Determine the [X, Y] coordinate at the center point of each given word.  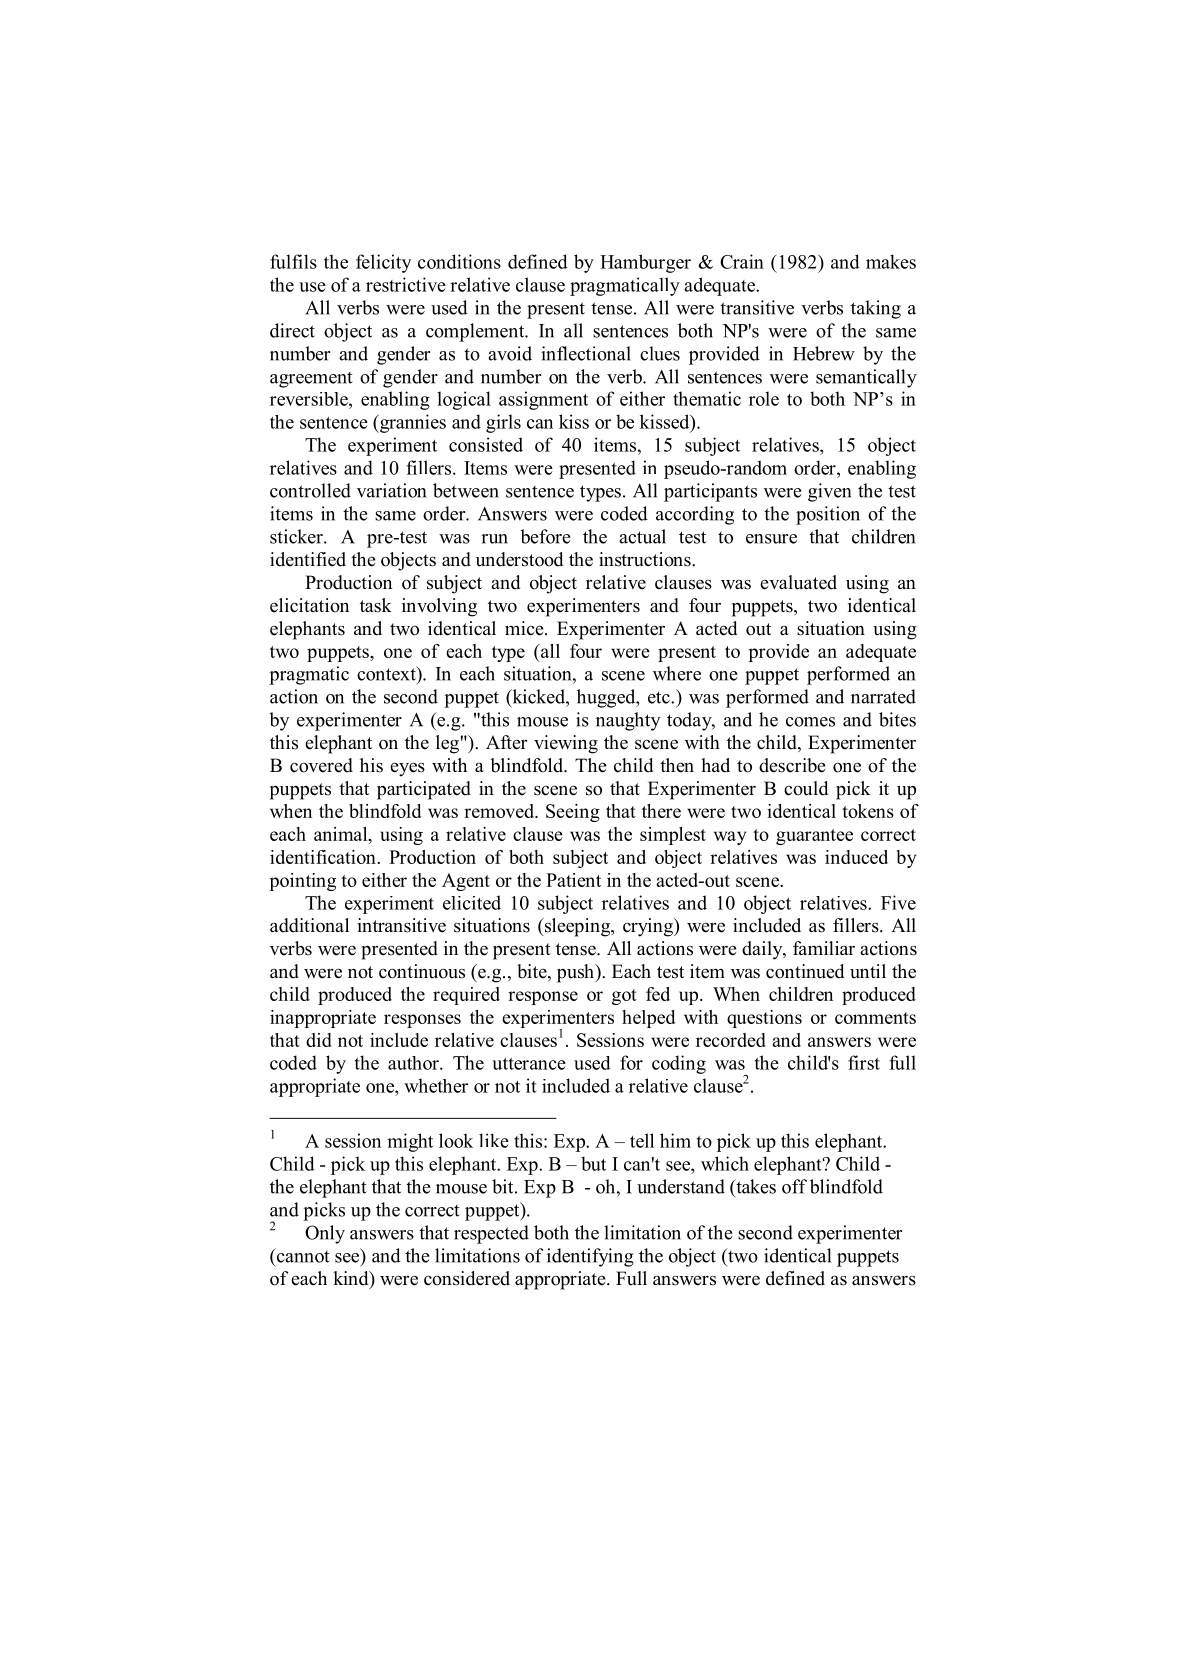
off [794, 1186]
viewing [566, 744]
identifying [590, 1257]
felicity [383, 263]
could [806, 788]
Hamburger [645, 263]
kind [352, 1279]
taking [876, 309]
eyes [407, 769]
